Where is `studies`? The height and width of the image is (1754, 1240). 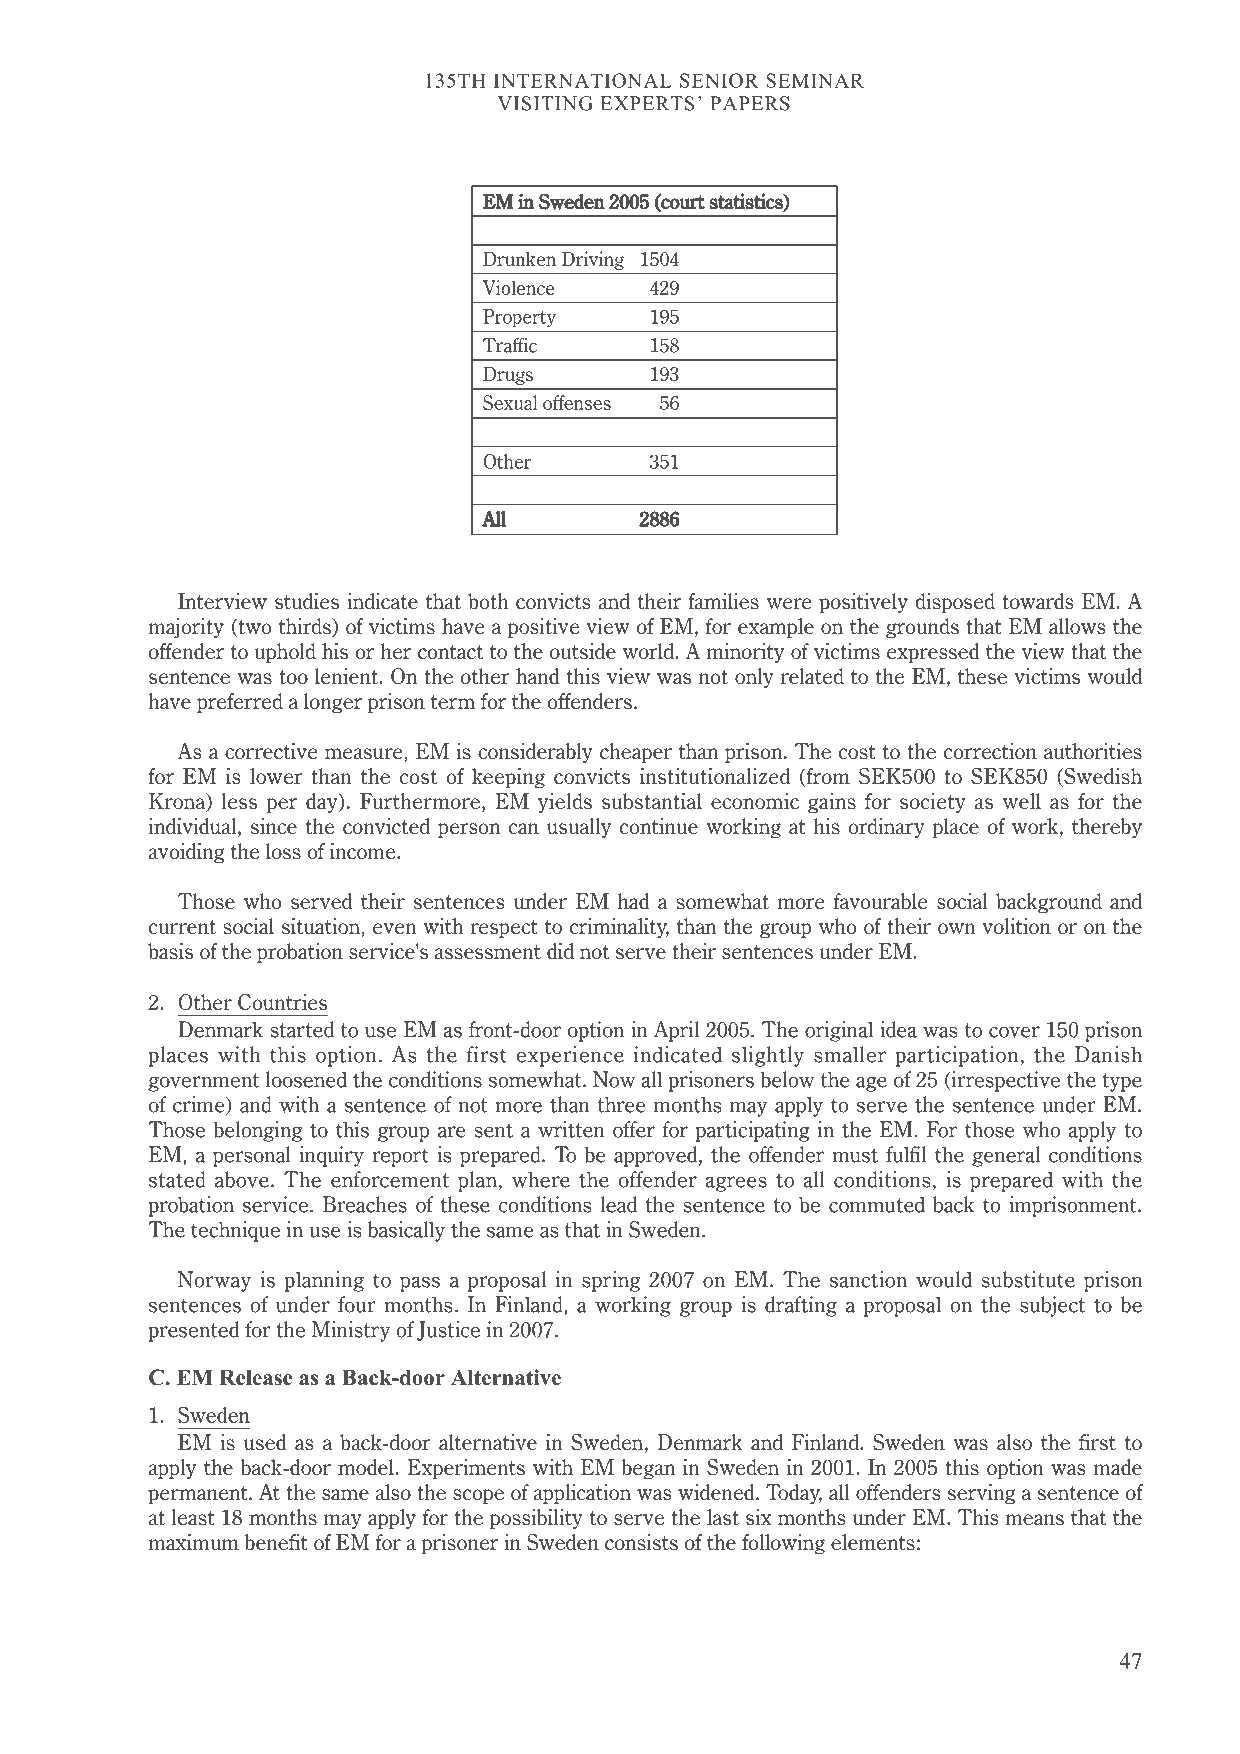 studies is located at coordinates (307, 601).
